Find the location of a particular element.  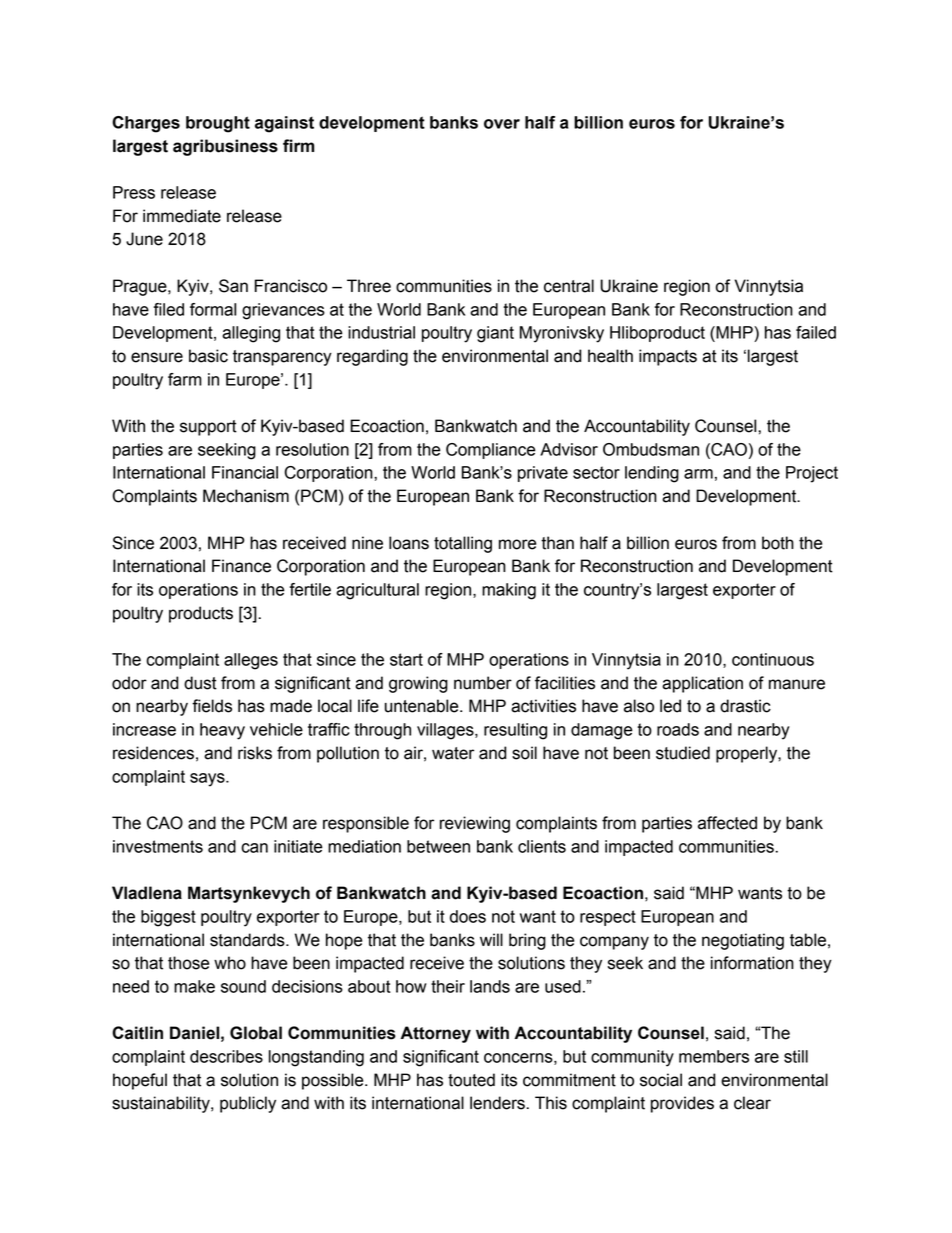

impacts is located at coordinates (668, 357).
